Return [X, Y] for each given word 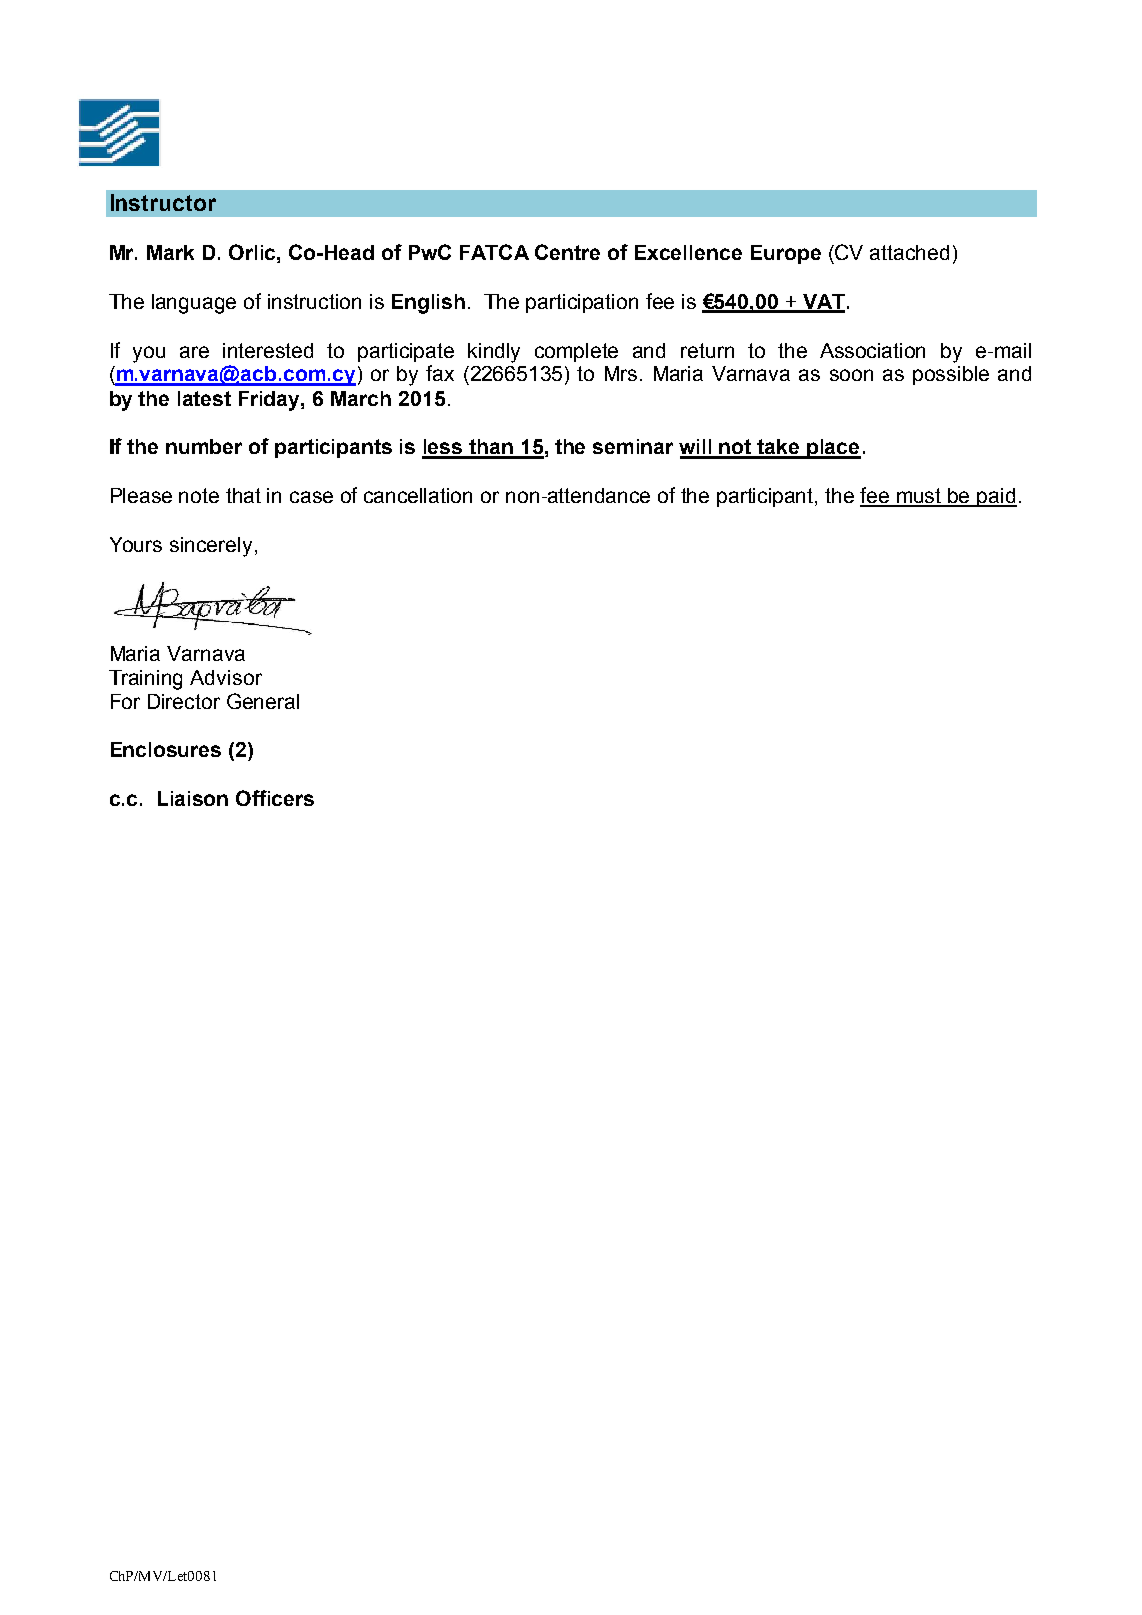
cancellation [418, 495]
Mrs [621, 373]
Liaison [193, 798]
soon [851, 375]
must [919, 497]
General [263, 701]
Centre [567, 252]
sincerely [213, 547]
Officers [275, 798]
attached [909, 252]
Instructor [163, 202]
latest [204, 398]
